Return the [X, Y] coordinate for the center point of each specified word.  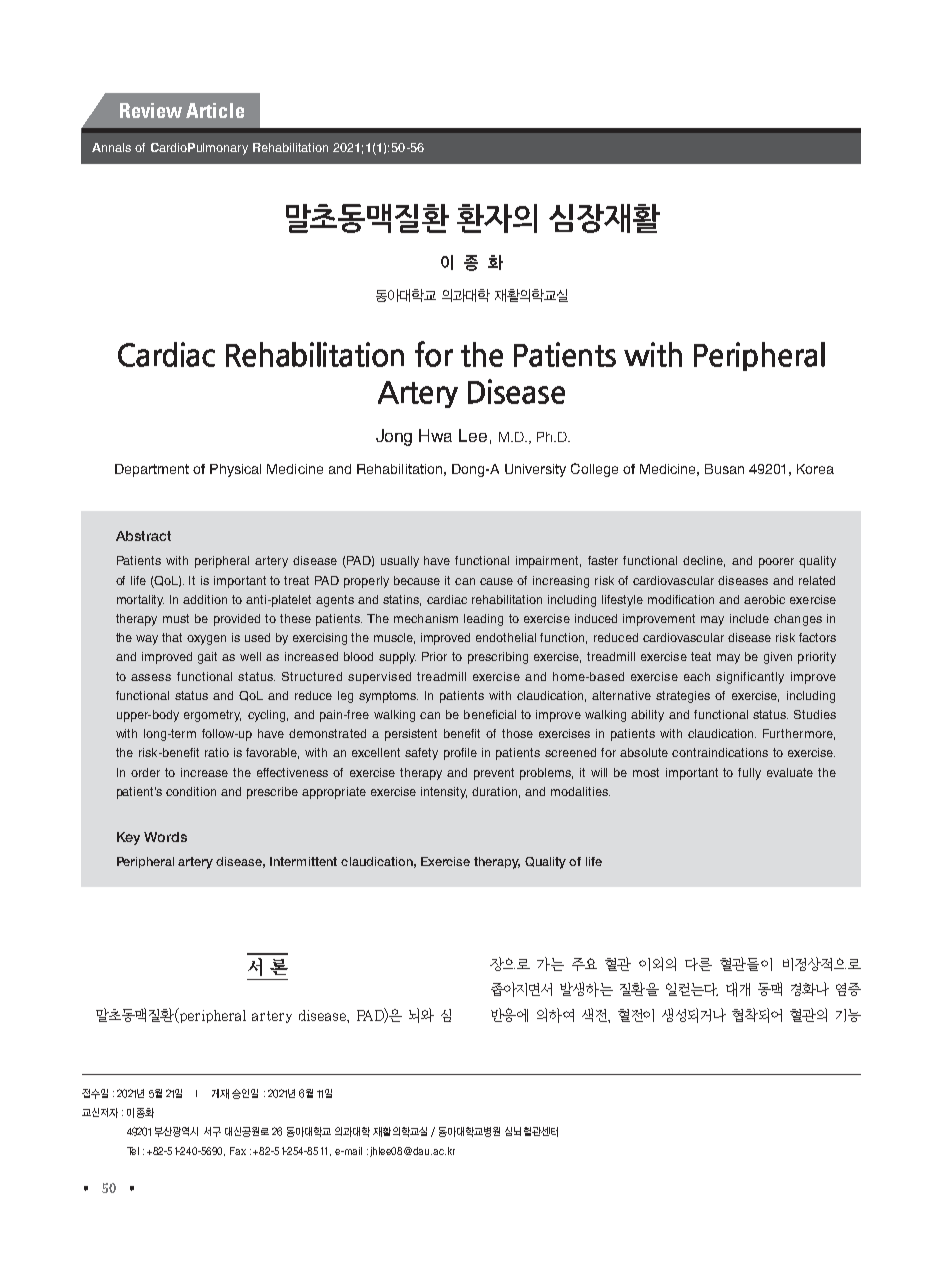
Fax [238, 1151]
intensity [444, 793]
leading [483, 620]
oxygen [206, 640]
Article [215, 110]
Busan [724, 469]
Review [151, 110]
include [749, 618]
